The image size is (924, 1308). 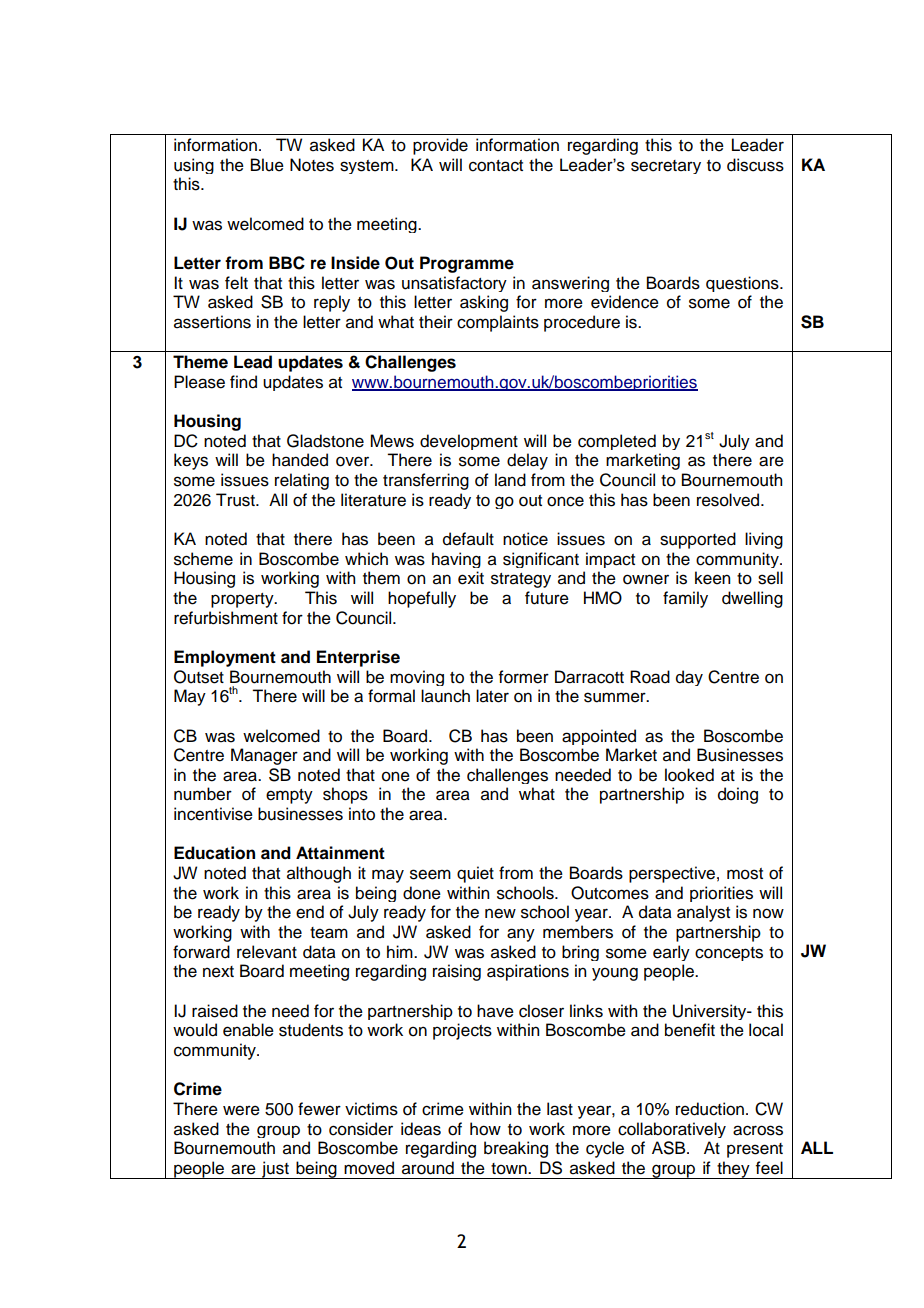 What do you see at coordinates (225, 658) in the screenshot?
I see `Employment` at bounding box center [225, 658].
